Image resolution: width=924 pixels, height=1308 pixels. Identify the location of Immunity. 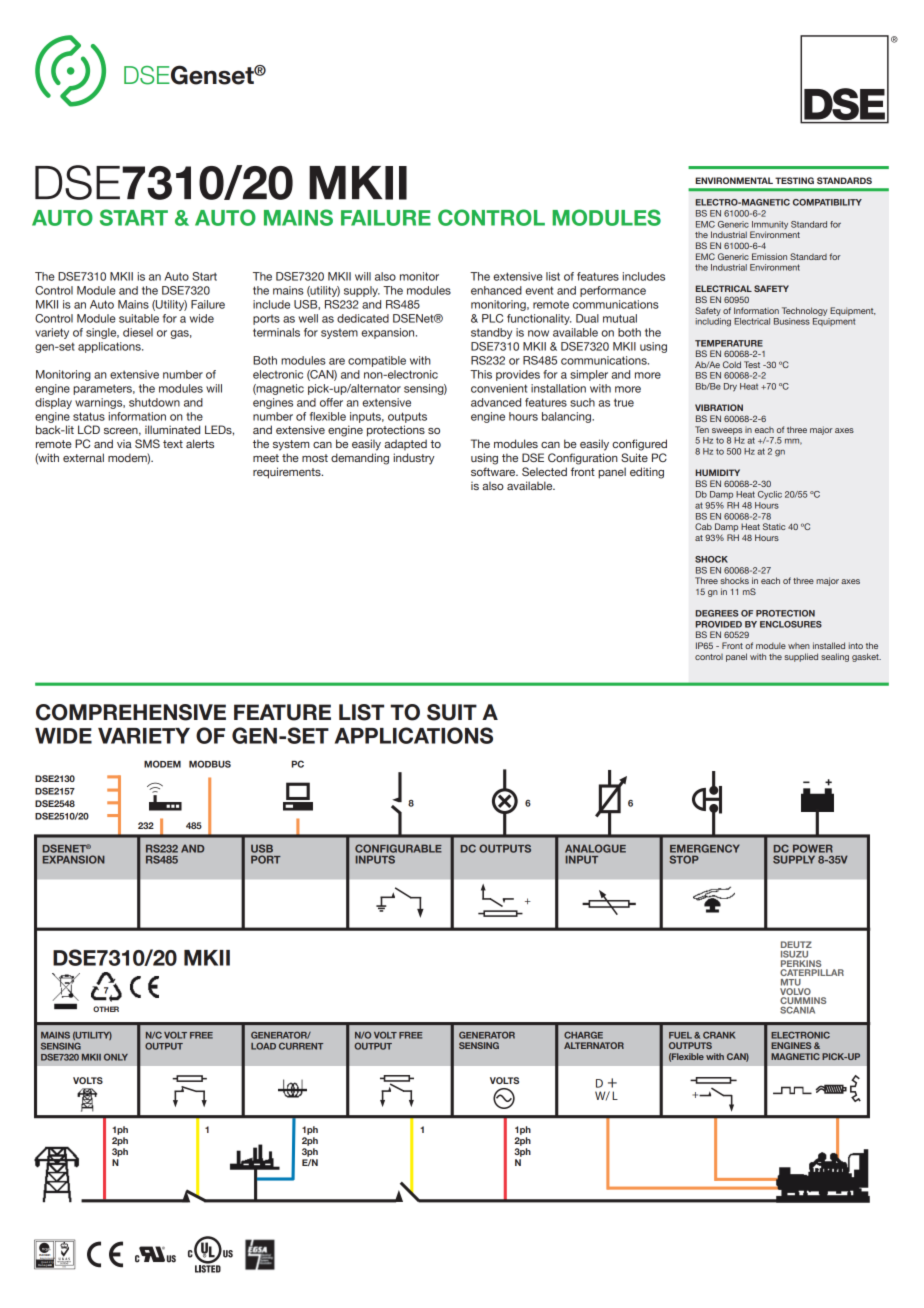
(769, 226).
